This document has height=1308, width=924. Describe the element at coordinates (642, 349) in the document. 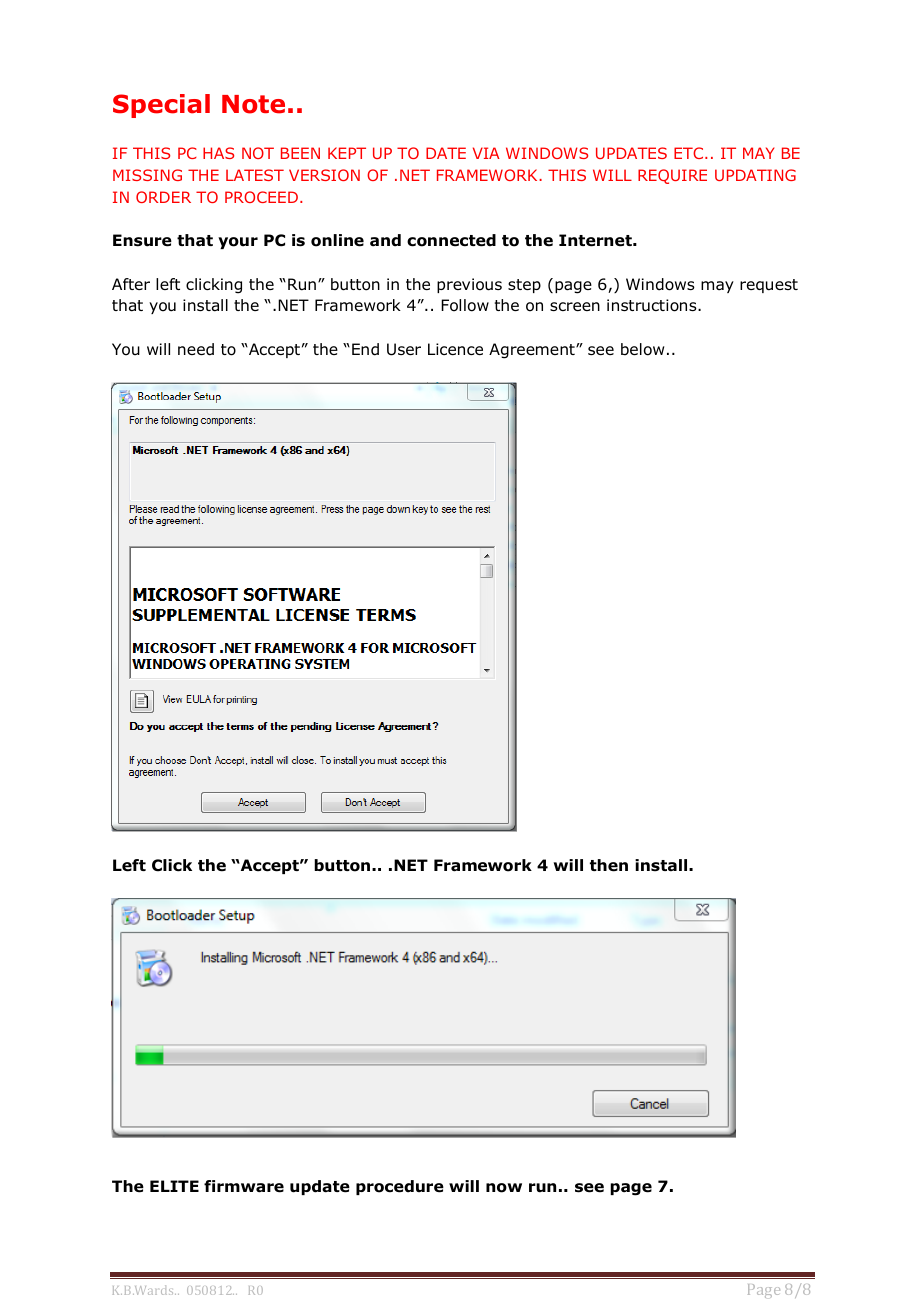

I see `below` at that location.
